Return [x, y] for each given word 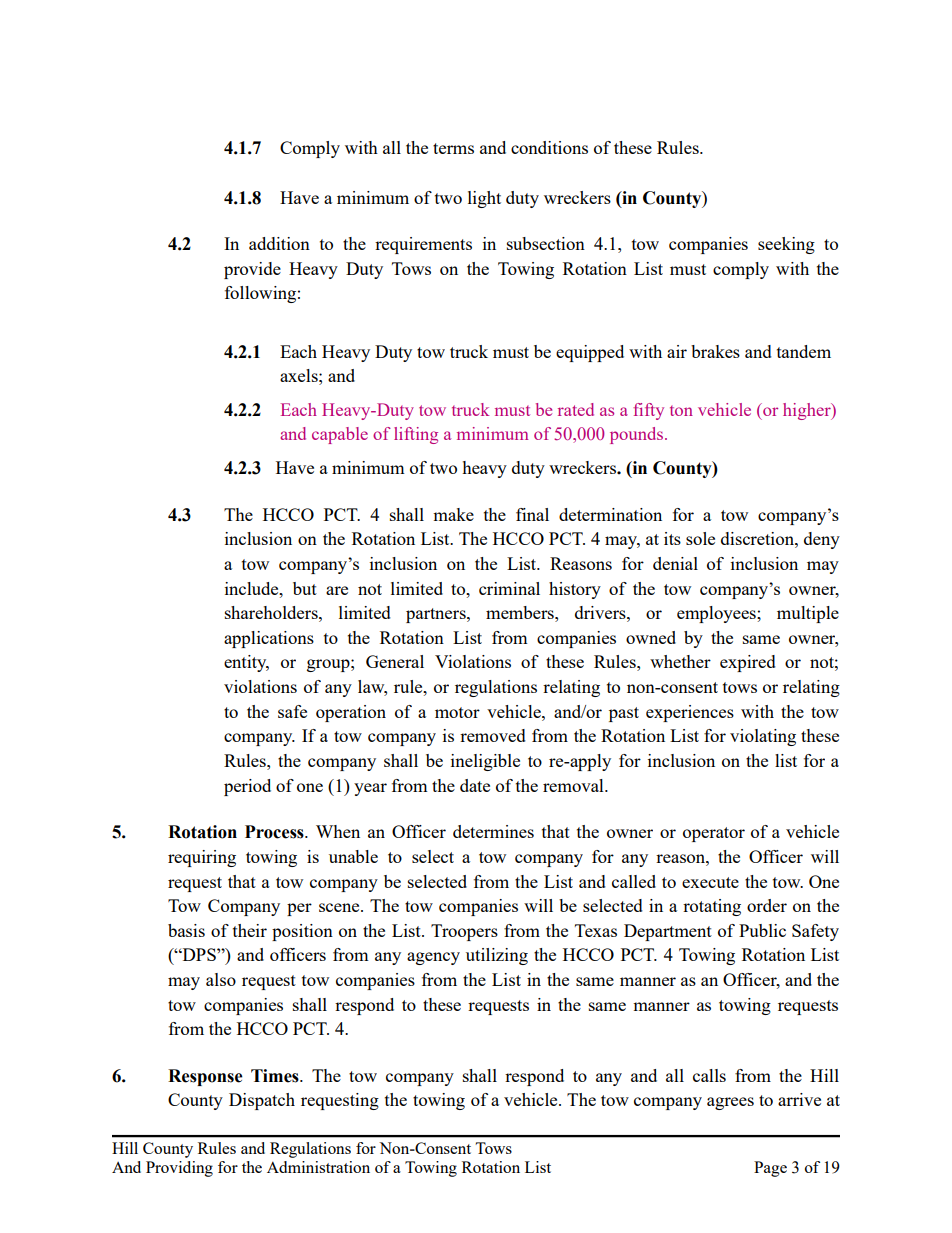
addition [279, 243]
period [247, 787]
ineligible [485, 762]
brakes [715, 351]
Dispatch [262, 1101]
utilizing [497, 956]
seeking [786, 245]
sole [700, 538]
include [253, 588]
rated [576, 409]
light [484, 199]
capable [340, 435]
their [250, 930]
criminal [509, 588]
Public [762, 930]
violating [763, 737]
